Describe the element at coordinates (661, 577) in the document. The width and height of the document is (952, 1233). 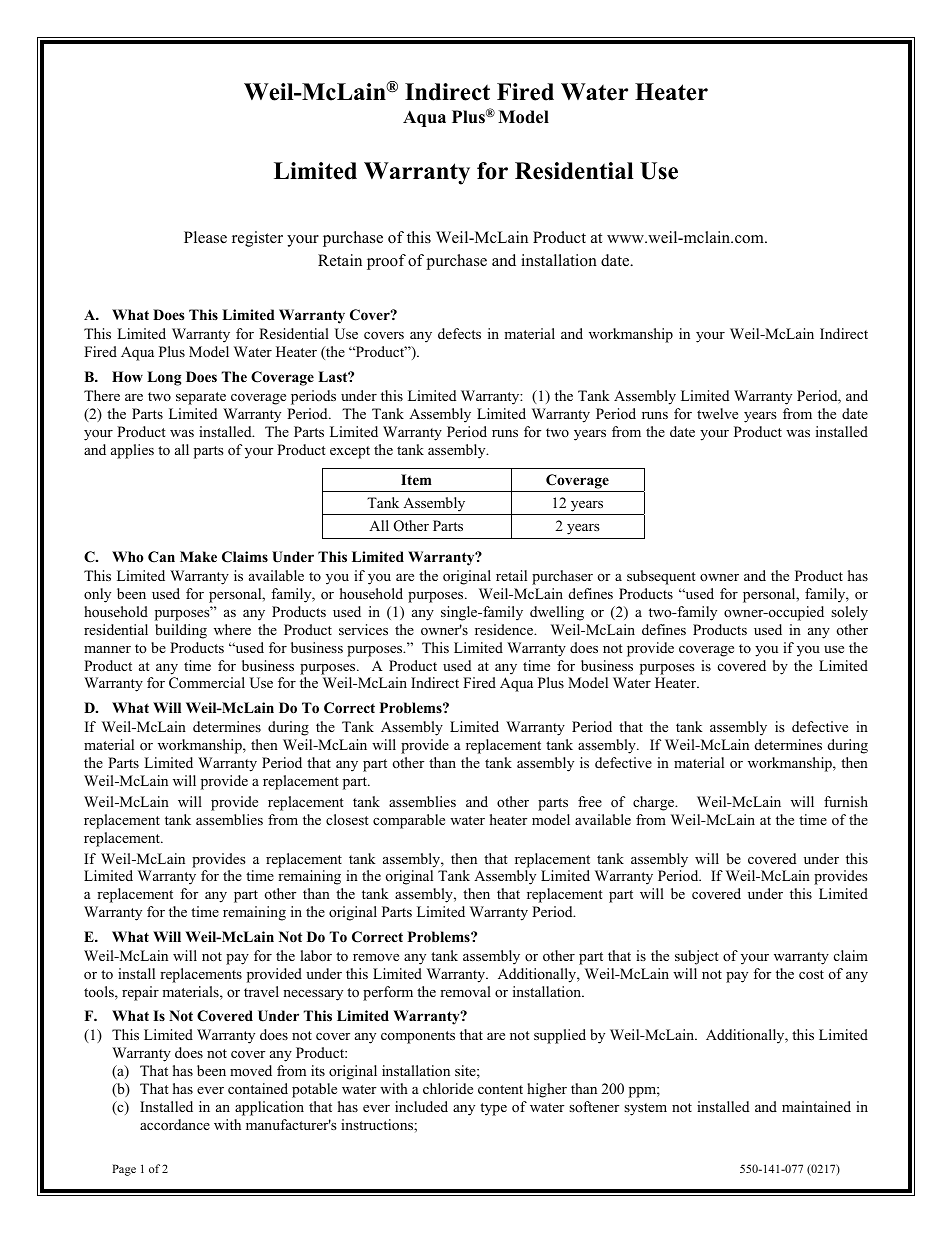
I see `subsequent` at that location.
